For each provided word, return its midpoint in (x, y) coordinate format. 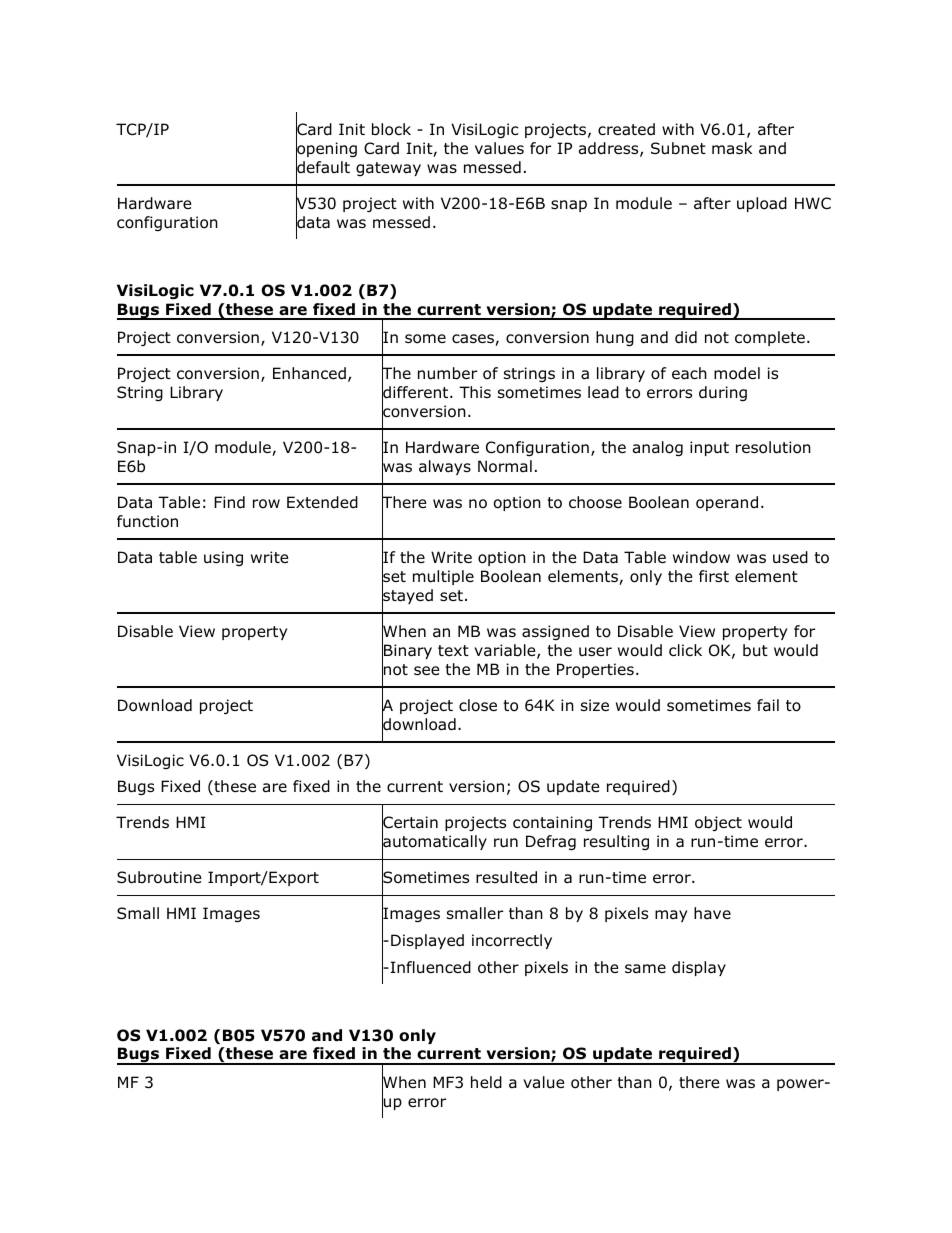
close (478, 705)
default (323, 167)
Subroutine (159, 877)
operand (727, 503)
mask (732, 148)
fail (768, 705)
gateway (388, 169)
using (223, 558)
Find (229, 502)
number (447, 373)
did (686, 337)
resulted (506, 877)
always (445, 467)
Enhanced (309, 373)
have (712, 913)
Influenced (429, 967)
